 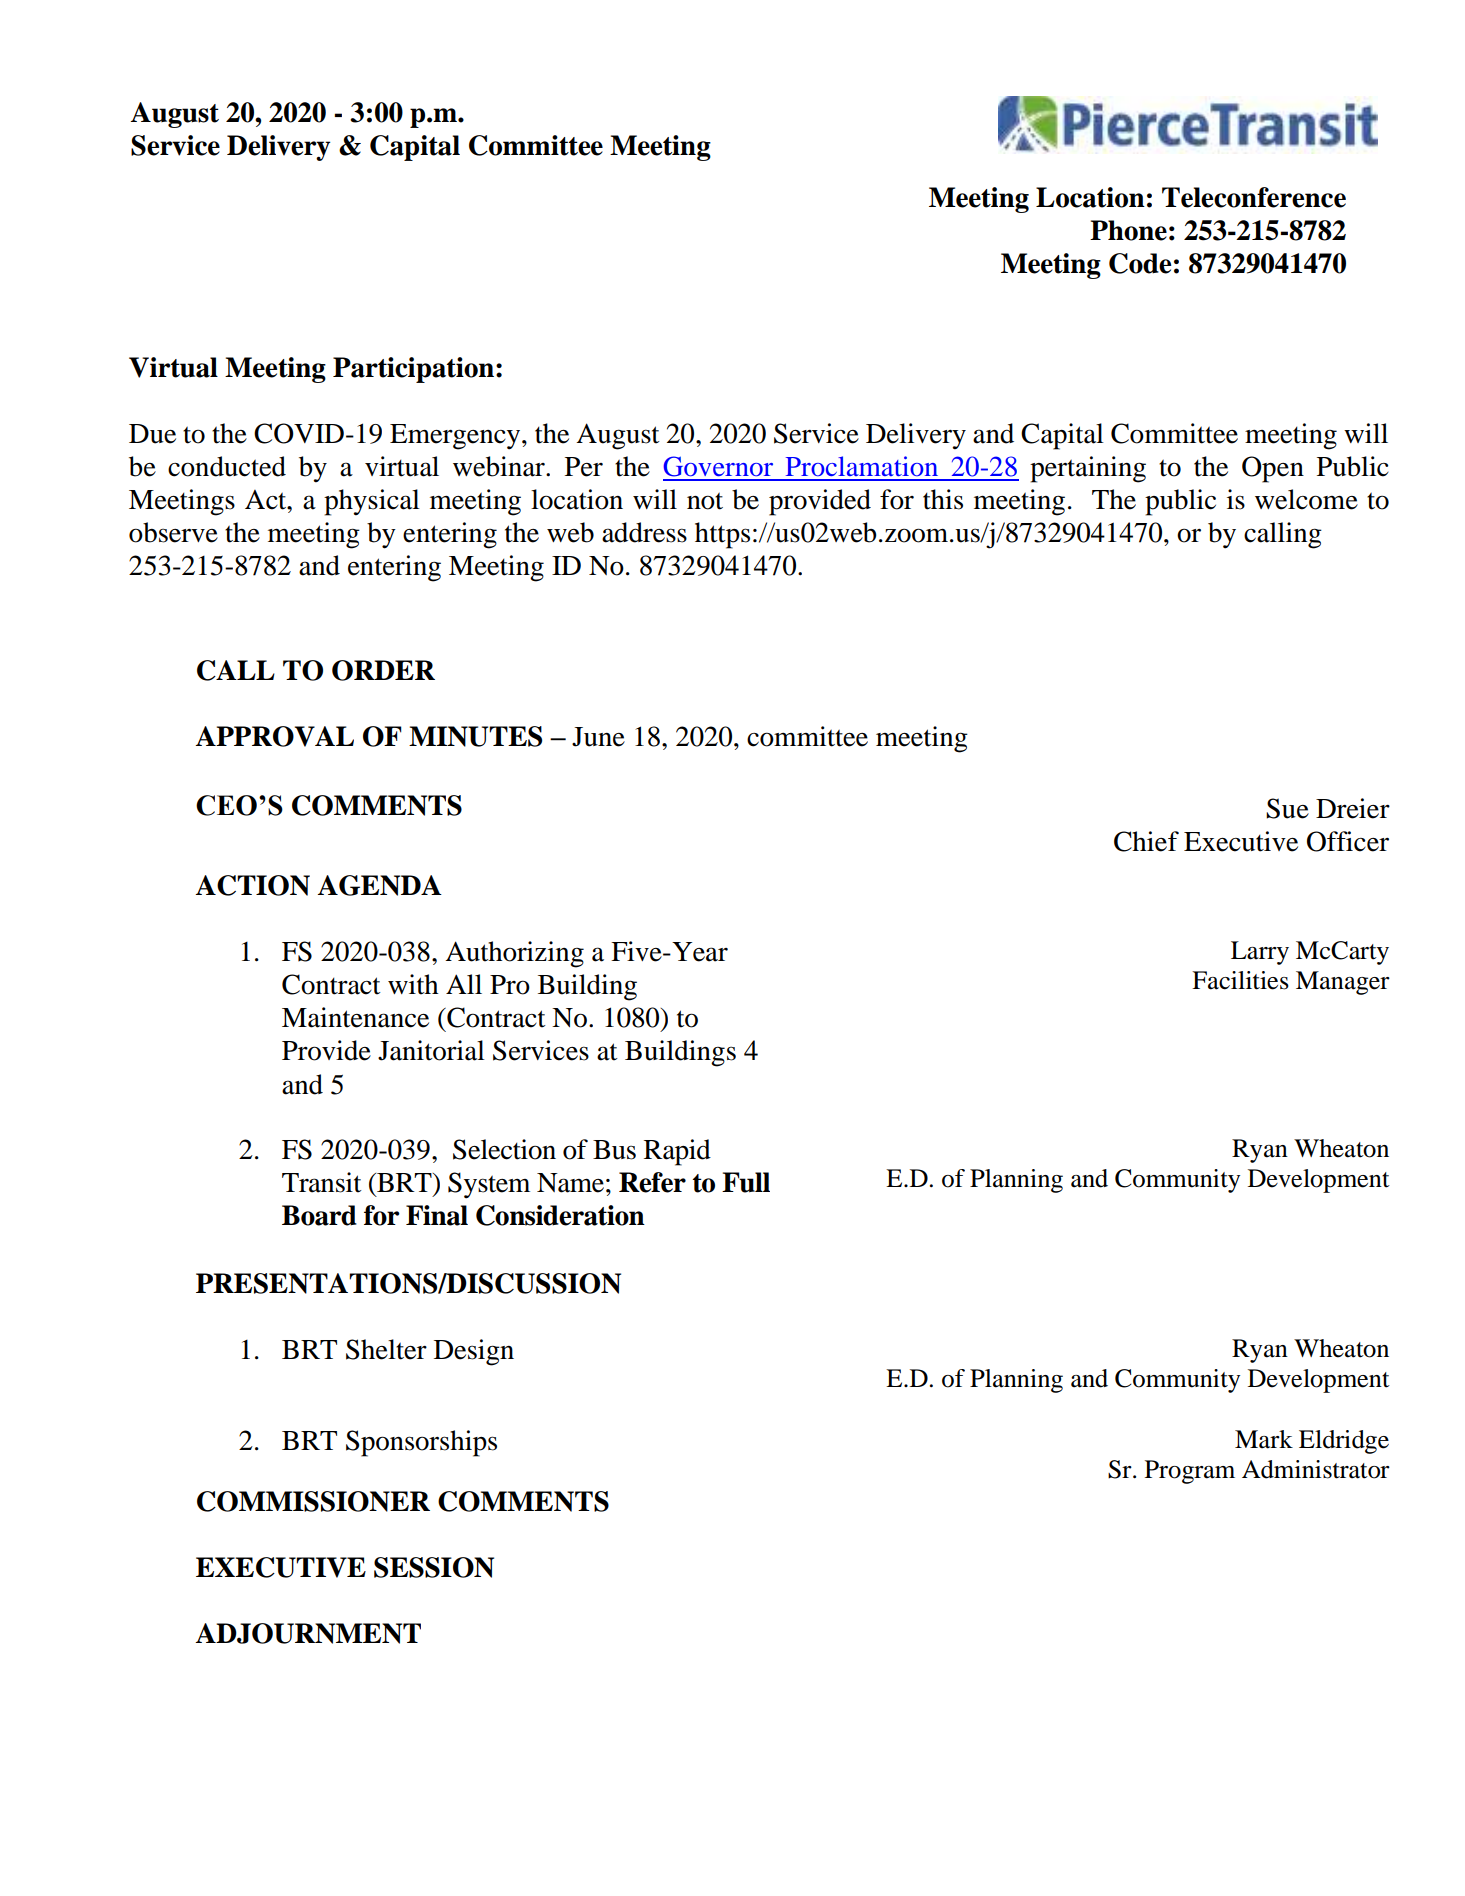 What do you see at coordinates (434, 1567) in the screenshot?
I see `SESSION` at bounding box center [434, 1567].
